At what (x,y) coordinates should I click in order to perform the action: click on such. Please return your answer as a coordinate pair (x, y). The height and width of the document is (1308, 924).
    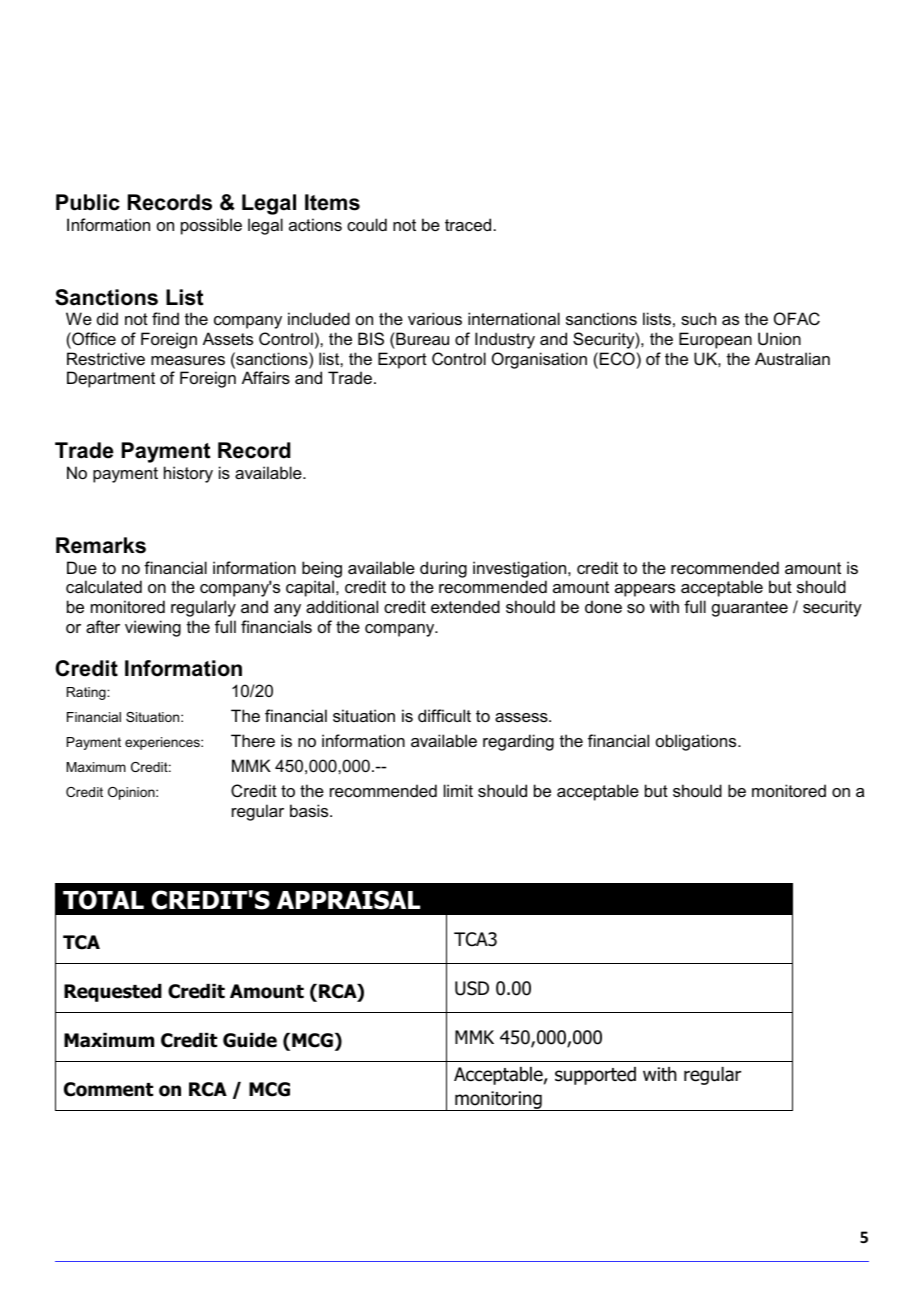
    Looking at the image, I should click on (698, 318).
